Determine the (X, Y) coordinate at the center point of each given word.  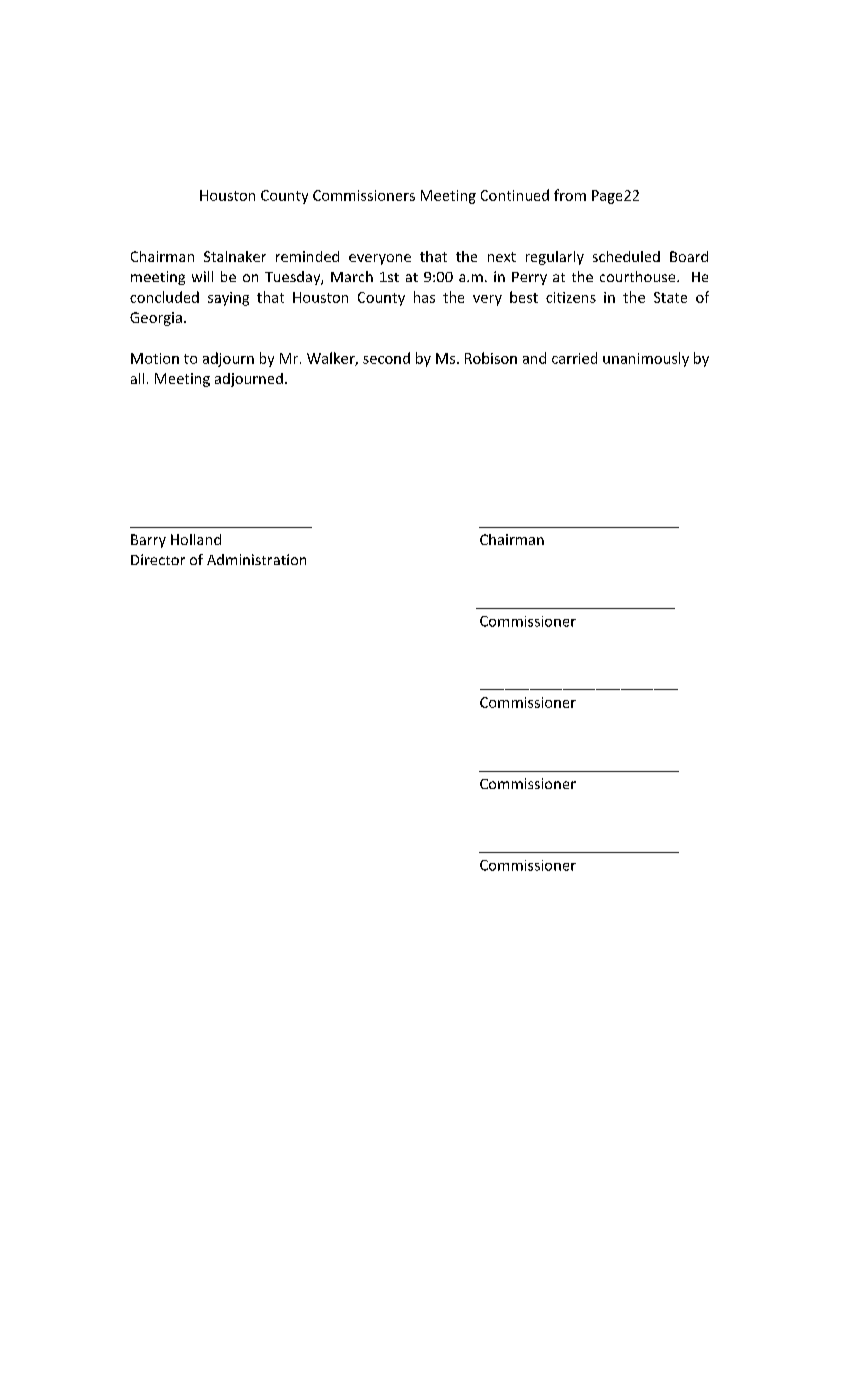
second (386, 358)
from (570, 195)
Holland (196, 539)
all (137, 378)
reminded (307, 256)
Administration (256, 559)
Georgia (156, 319)
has (424, 297)
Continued (515, 195)
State (670, 297)
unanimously (646, 359)
